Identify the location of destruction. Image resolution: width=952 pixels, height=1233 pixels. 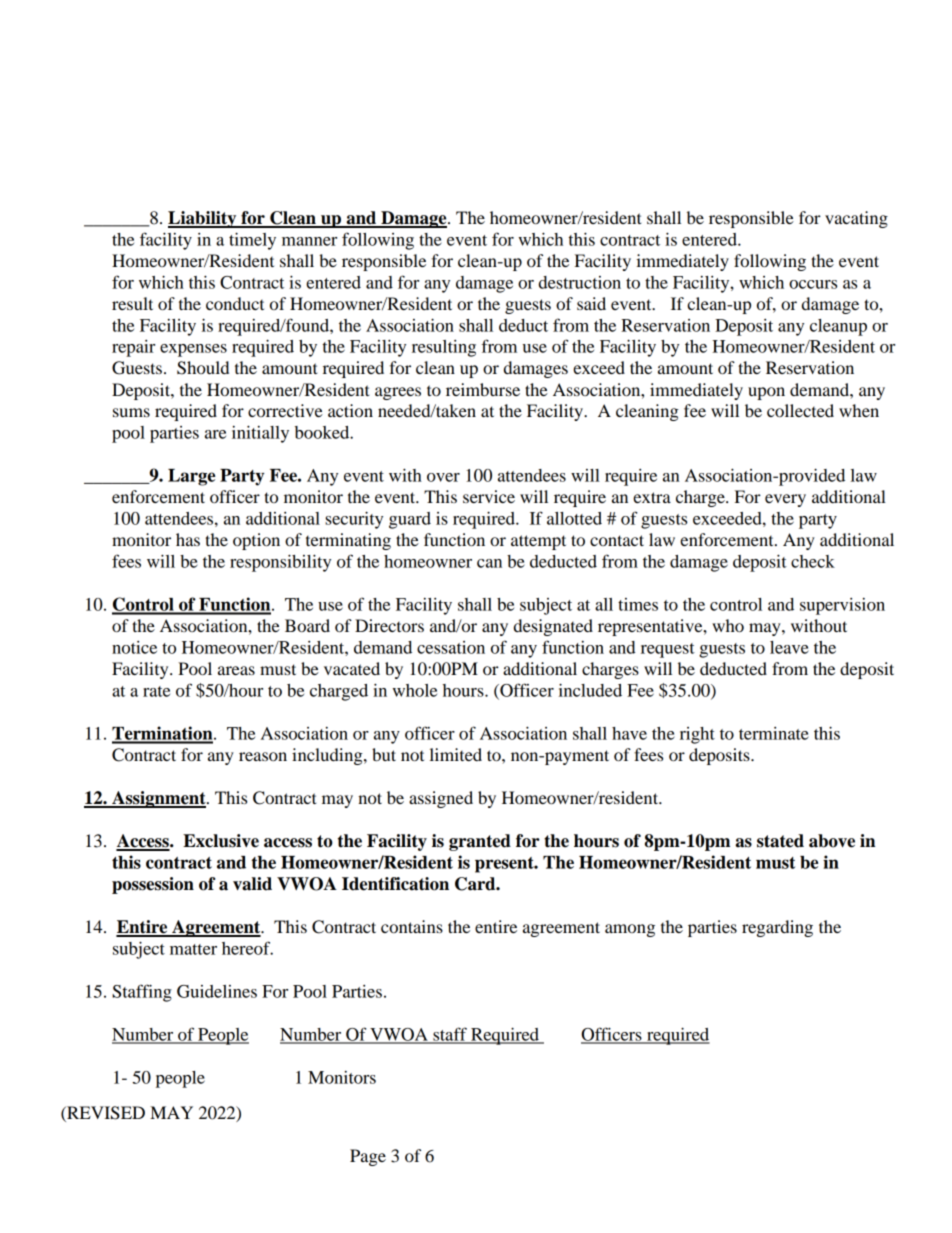
(580, 282).
